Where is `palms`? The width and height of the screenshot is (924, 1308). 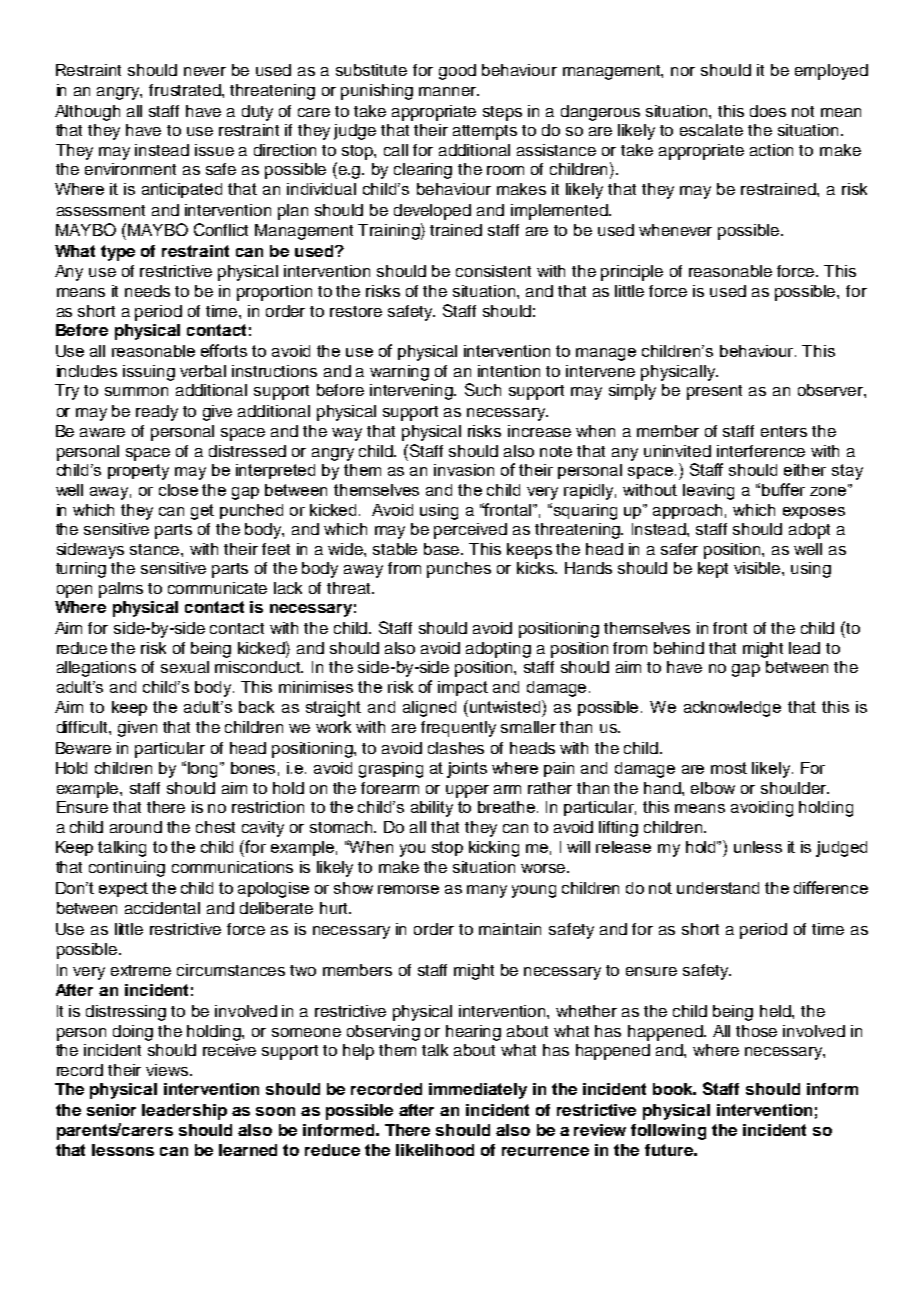
palms is located at coordinates (121, 590).
